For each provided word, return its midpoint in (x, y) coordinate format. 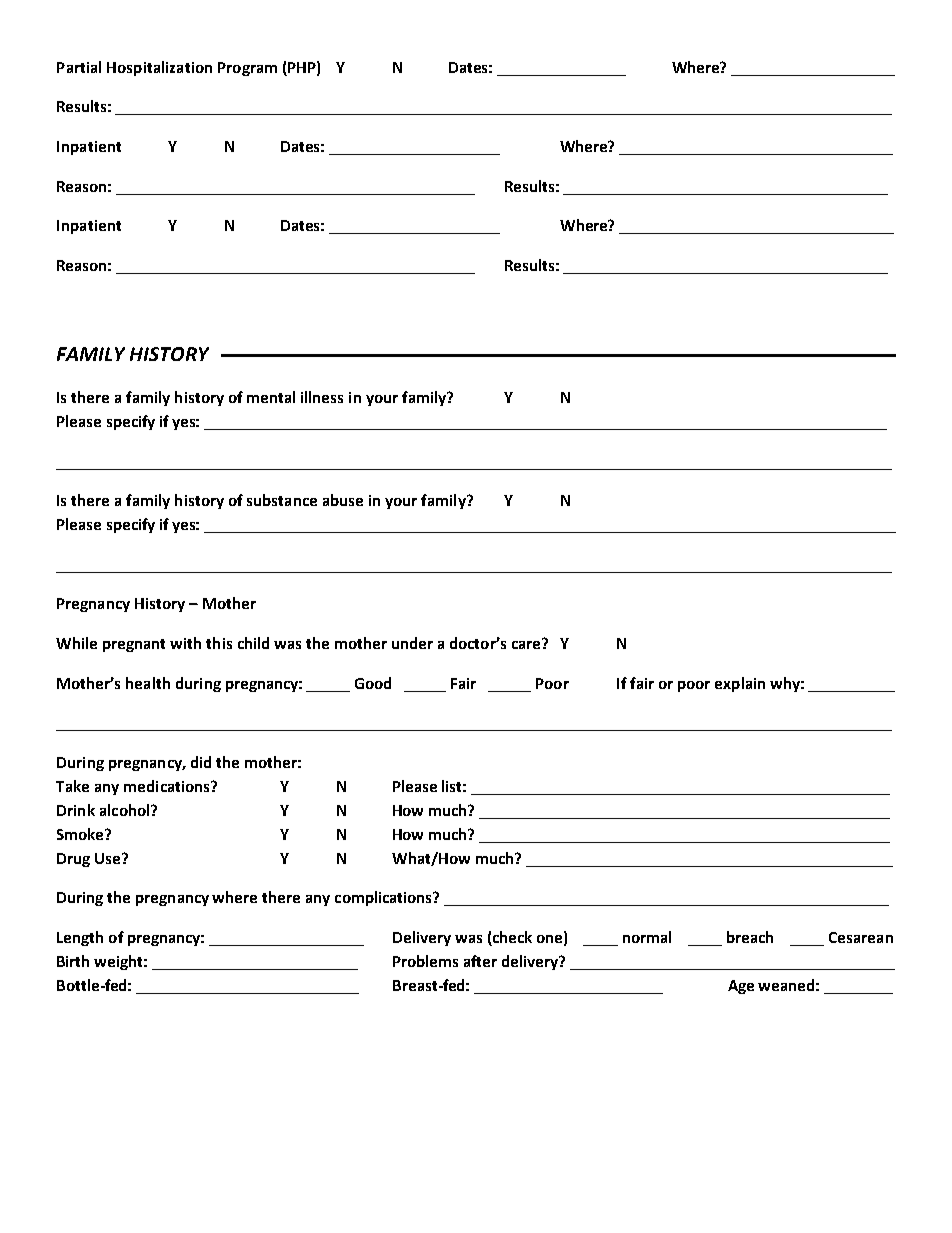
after (480, 961)
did (201, 762)
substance (282, 500)
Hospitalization (159, 68)
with (185, 643)
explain (740, 684)
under (412, 643)
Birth (73, 961)
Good (373, 683)
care (527, 643)
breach (750, 937)
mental (271, 397)
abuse (343, 500)
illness (322, 397)
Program (247, 69)
